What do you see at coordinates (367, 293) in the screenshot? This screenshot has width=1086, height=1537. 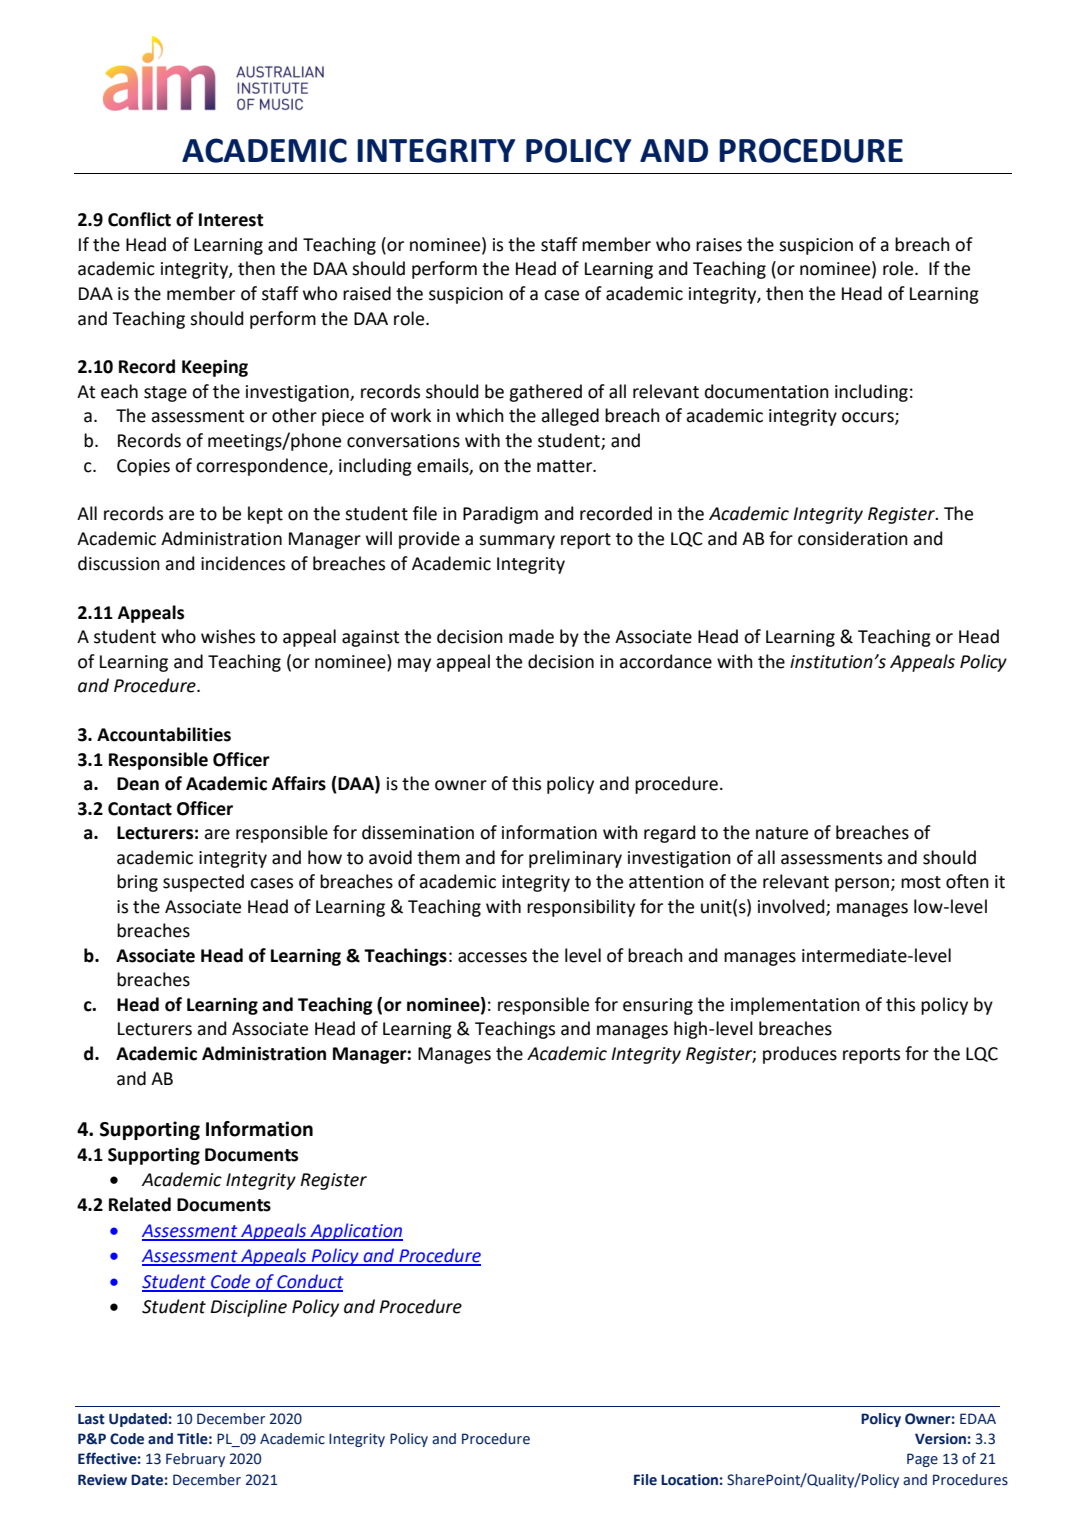 I see `raised` at bounding box center [367, 293].
